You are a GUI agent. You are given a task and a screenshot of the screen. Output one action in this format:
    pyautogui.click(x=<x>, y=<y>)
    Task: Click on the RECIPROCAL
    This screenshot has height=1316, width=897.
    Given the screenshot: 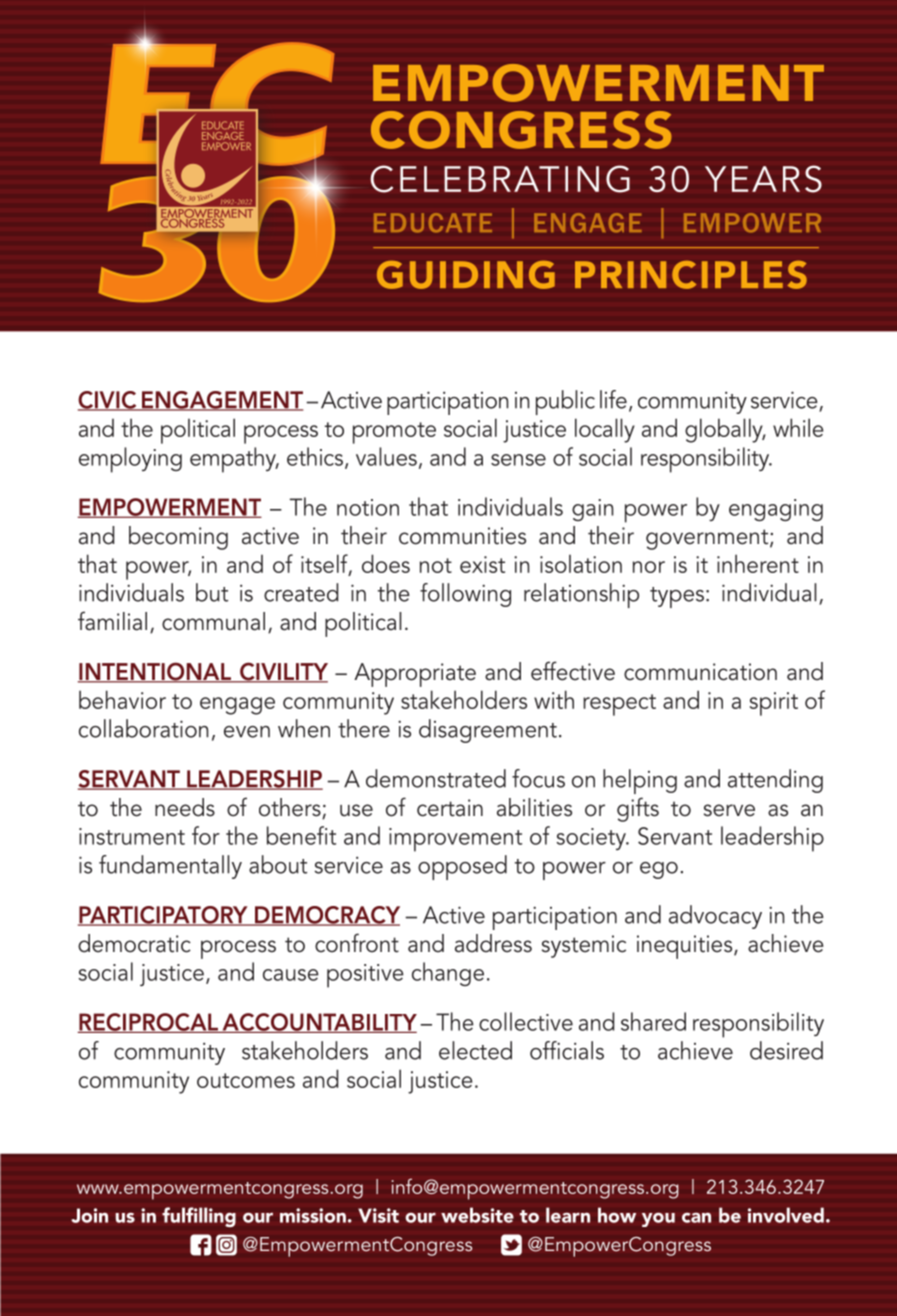 What is the action you would take?
    pyautogui.click(x=148, y=1023)
